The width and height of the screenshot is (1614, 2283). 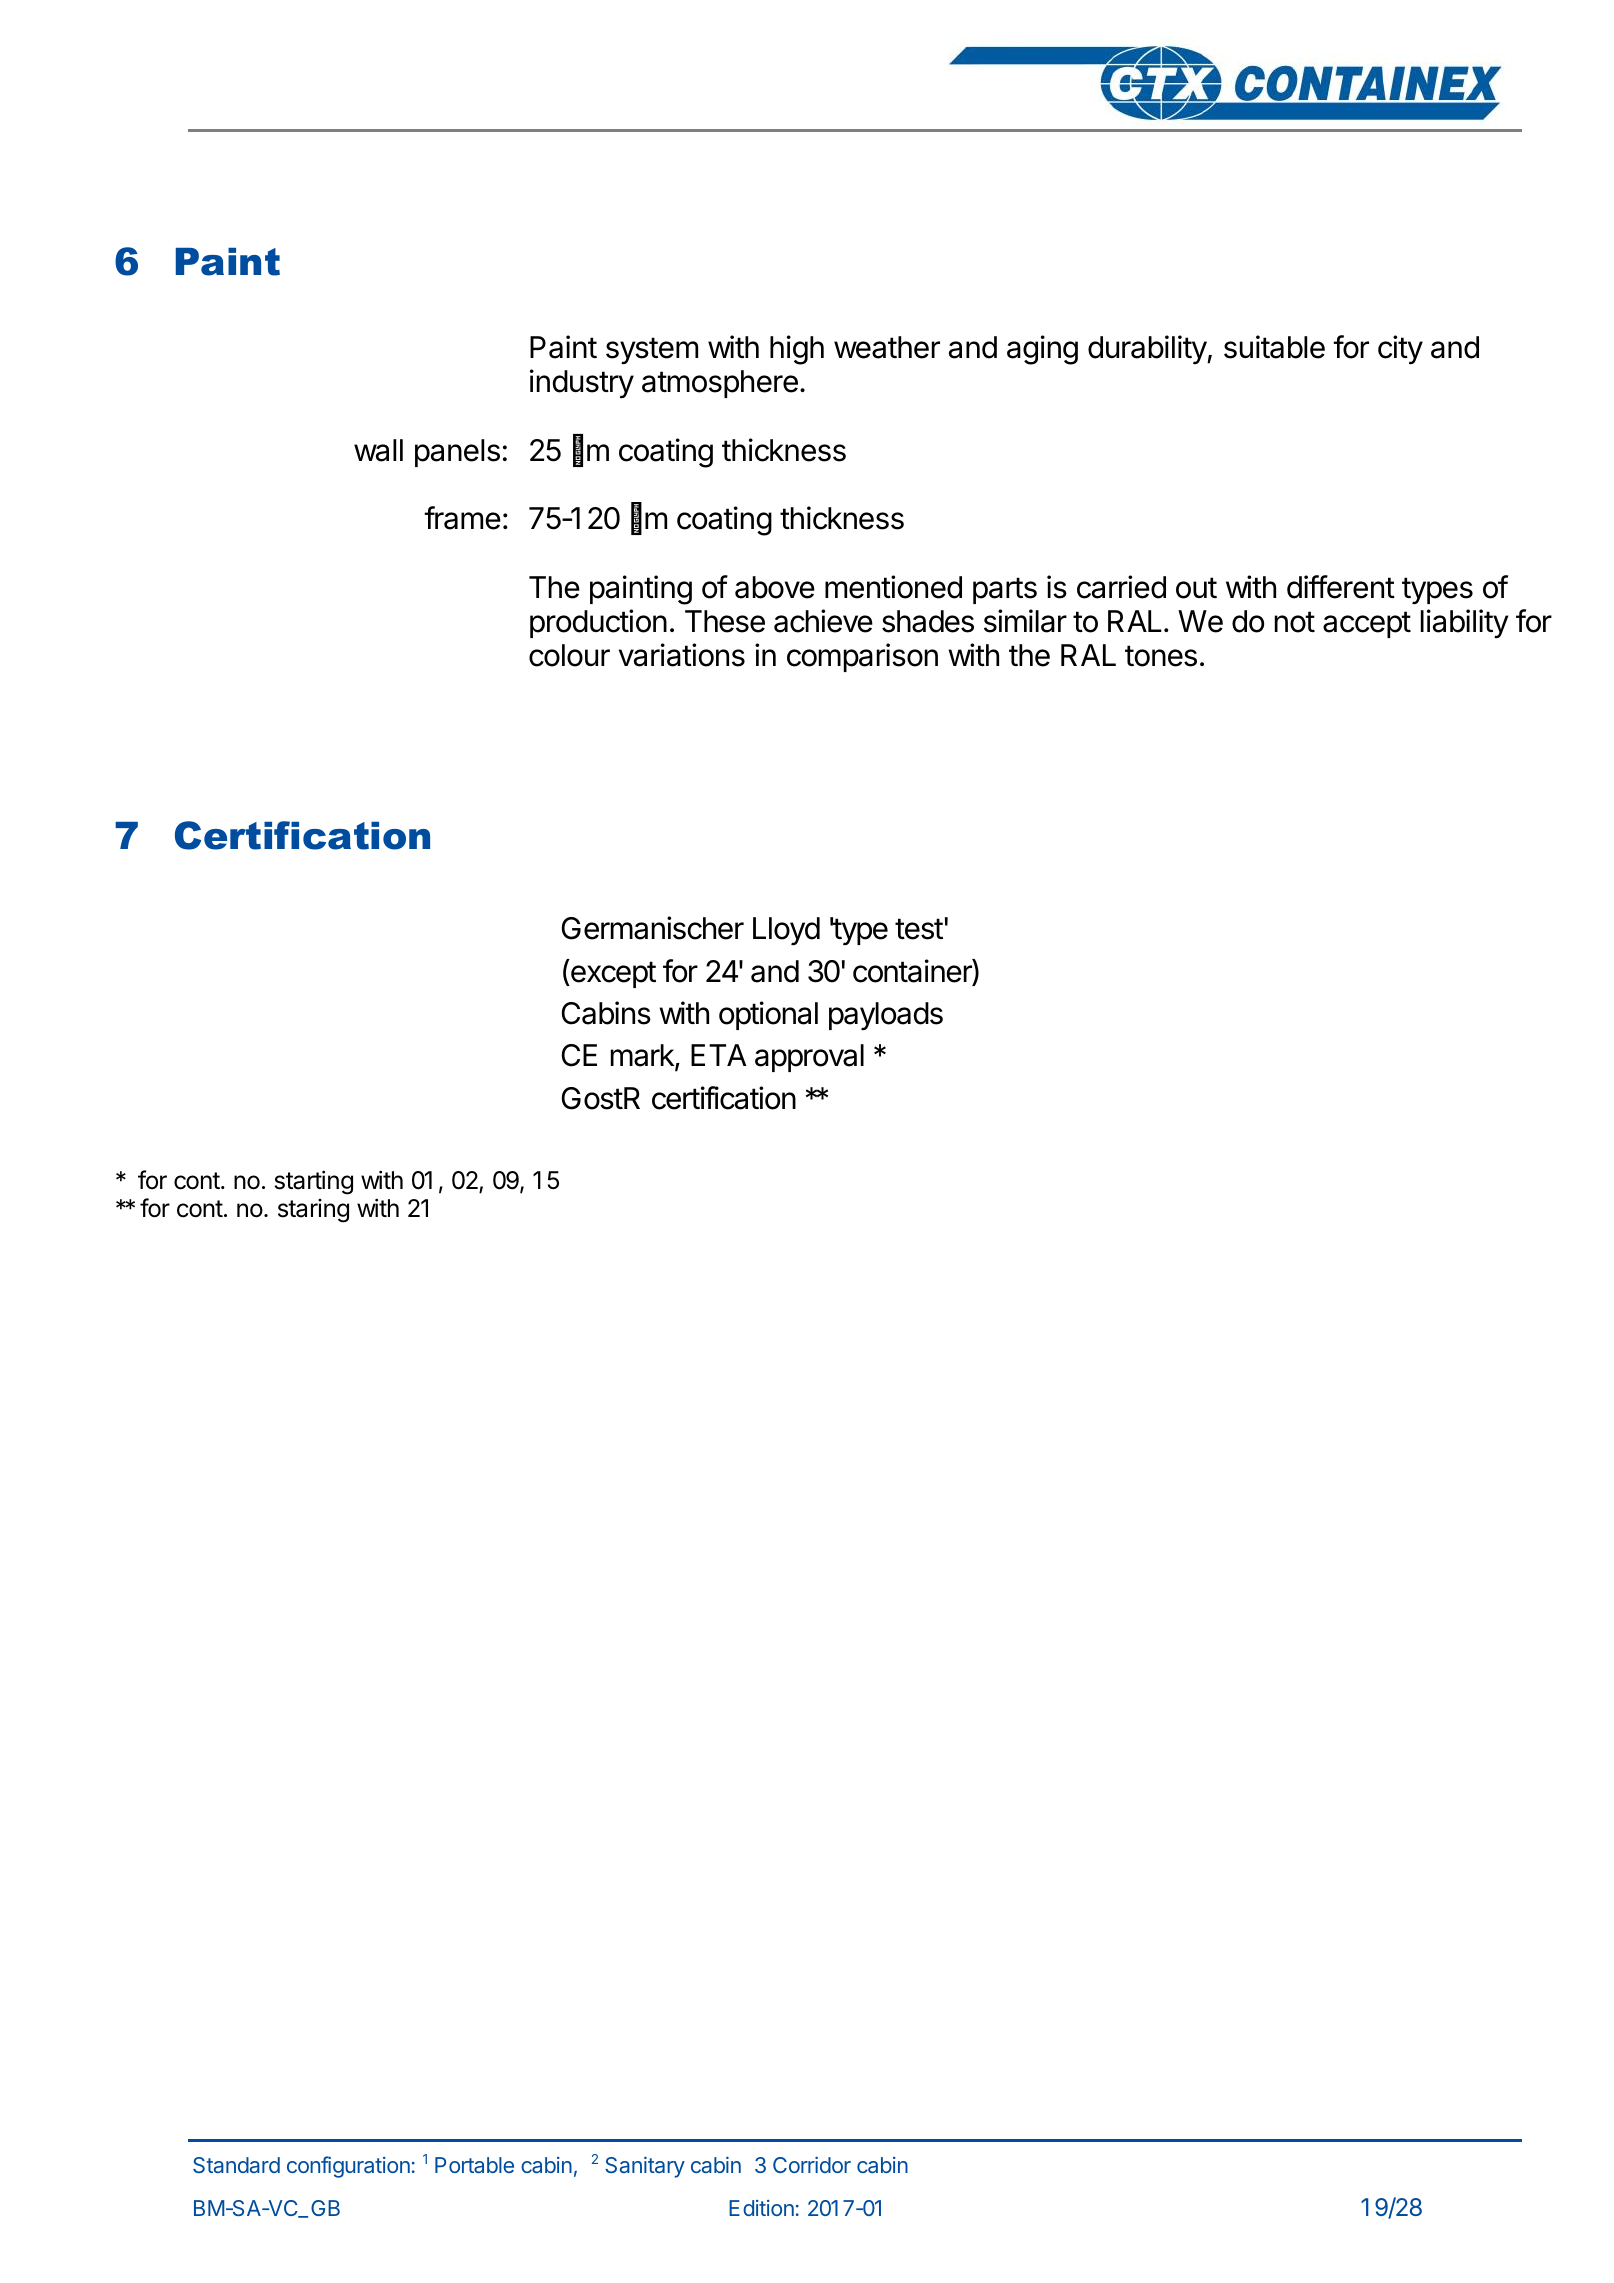 I want to click on approval, so click(x=809, y=1058).
